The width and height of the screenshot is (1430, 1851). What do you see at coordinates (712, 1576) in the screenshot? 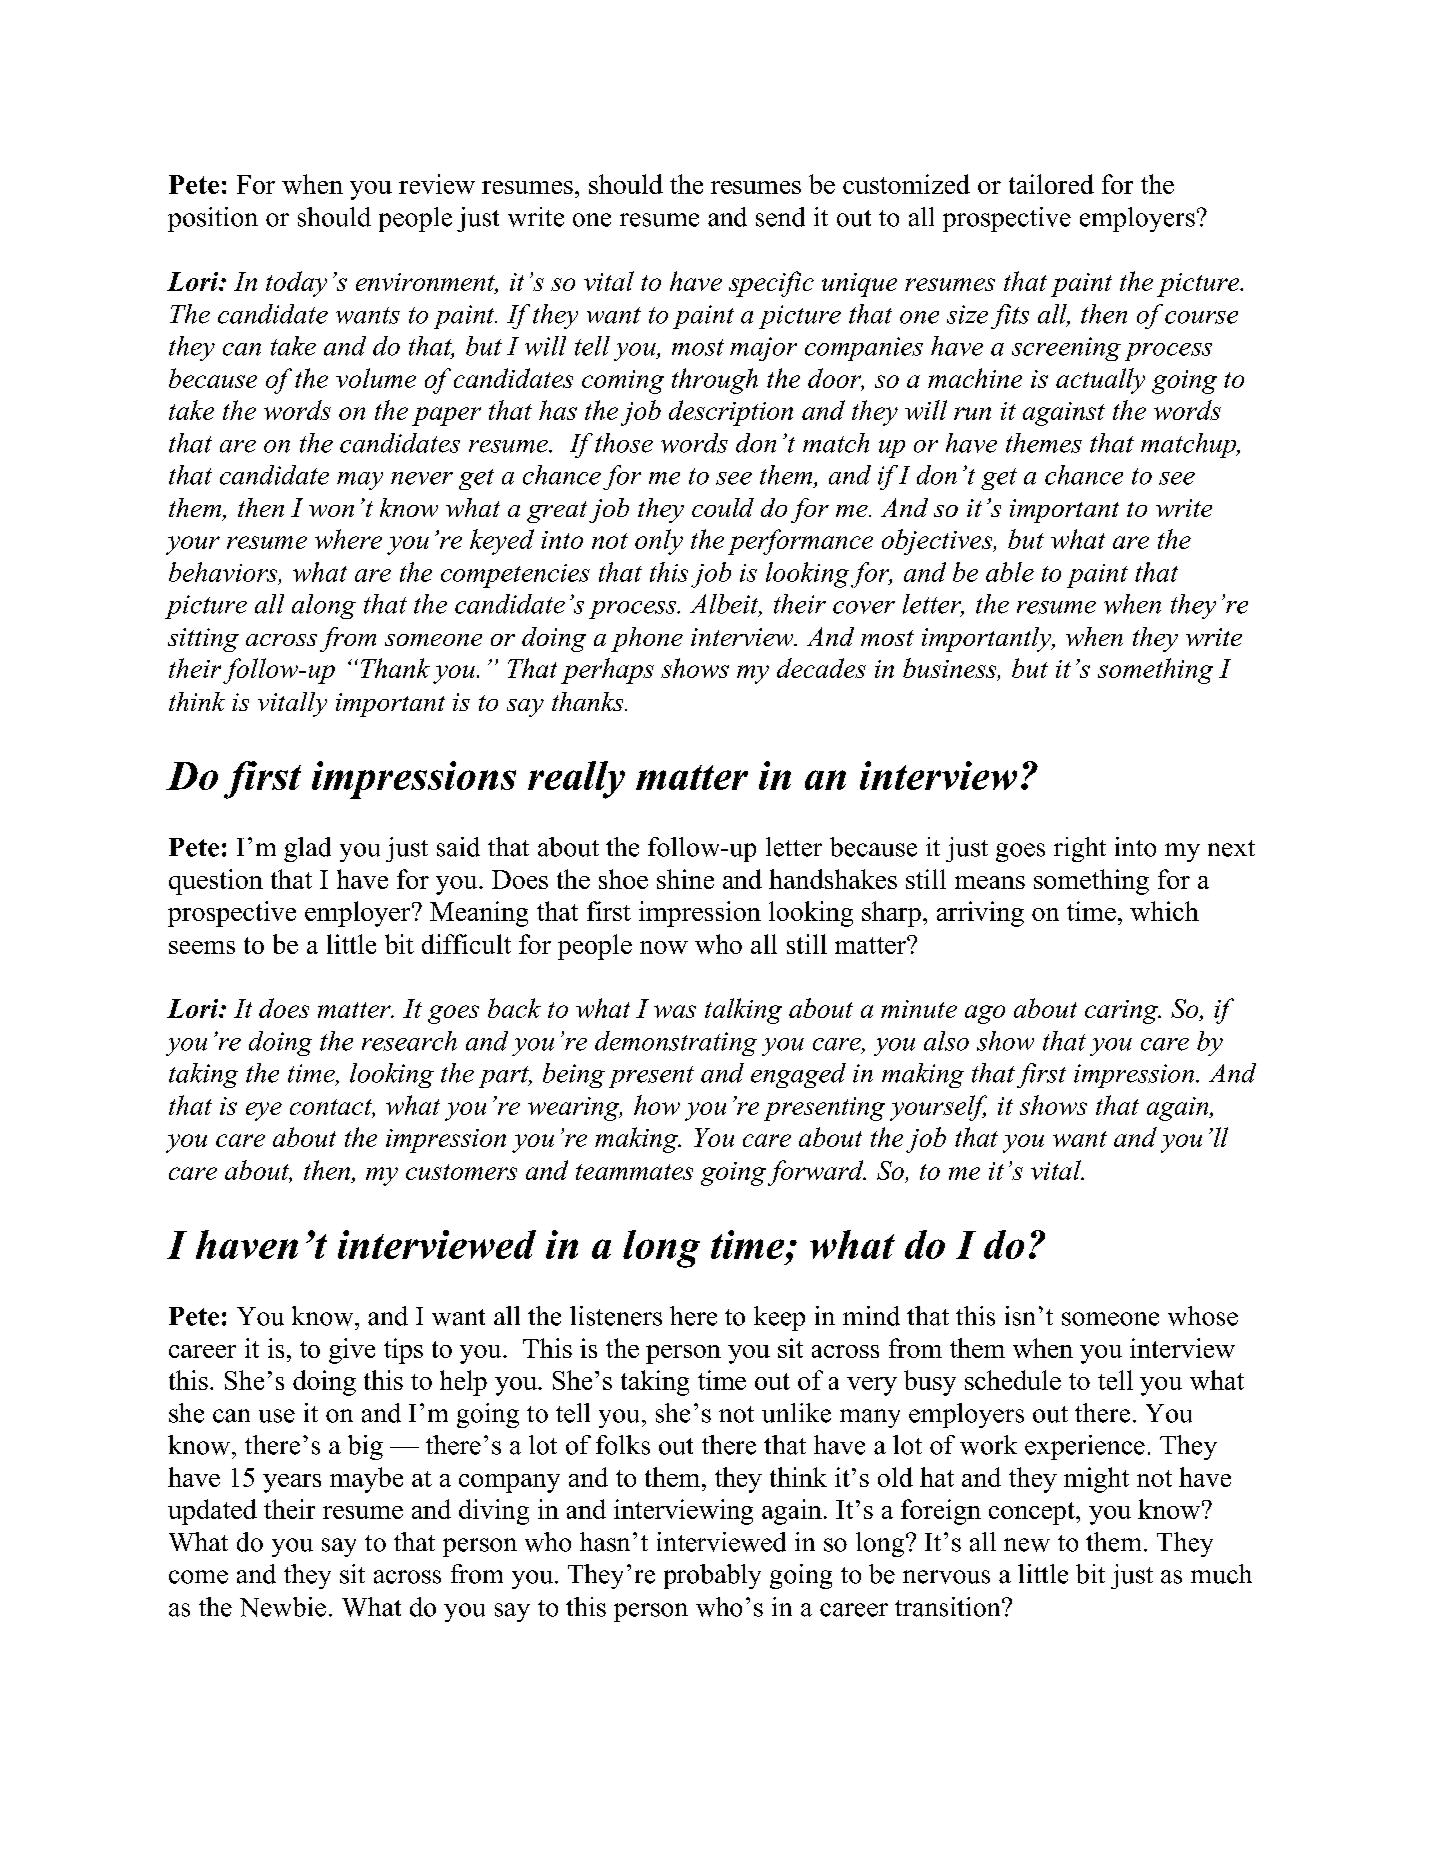
I see `probably` at bounding box center [712, 1576].
